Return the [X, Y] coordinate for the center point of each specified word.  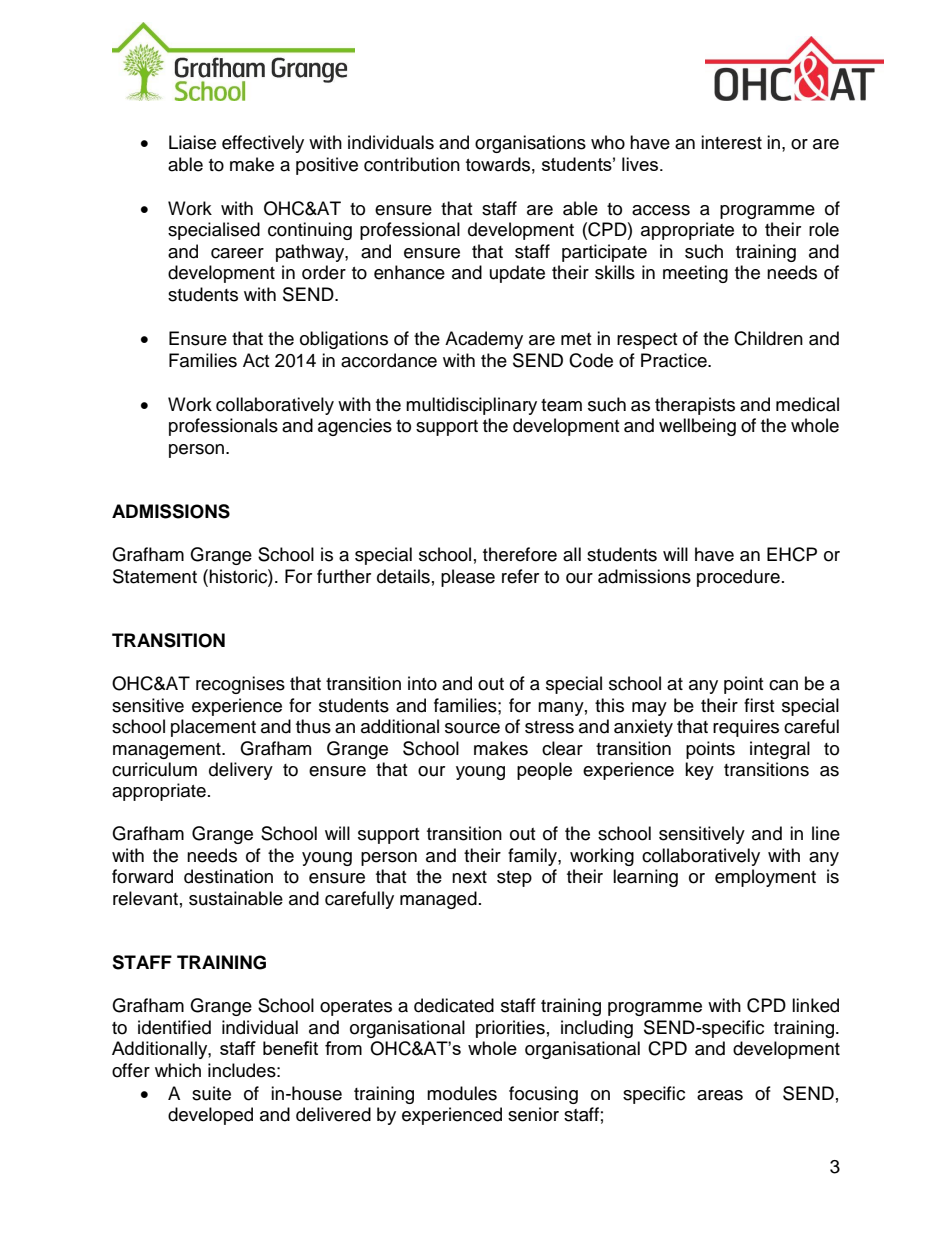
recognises [240, 685]
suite [211, 1093]
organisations [530, 144]
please [468, 578]
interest [731, 142]
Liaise [192, 142]
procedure [738, 578]
